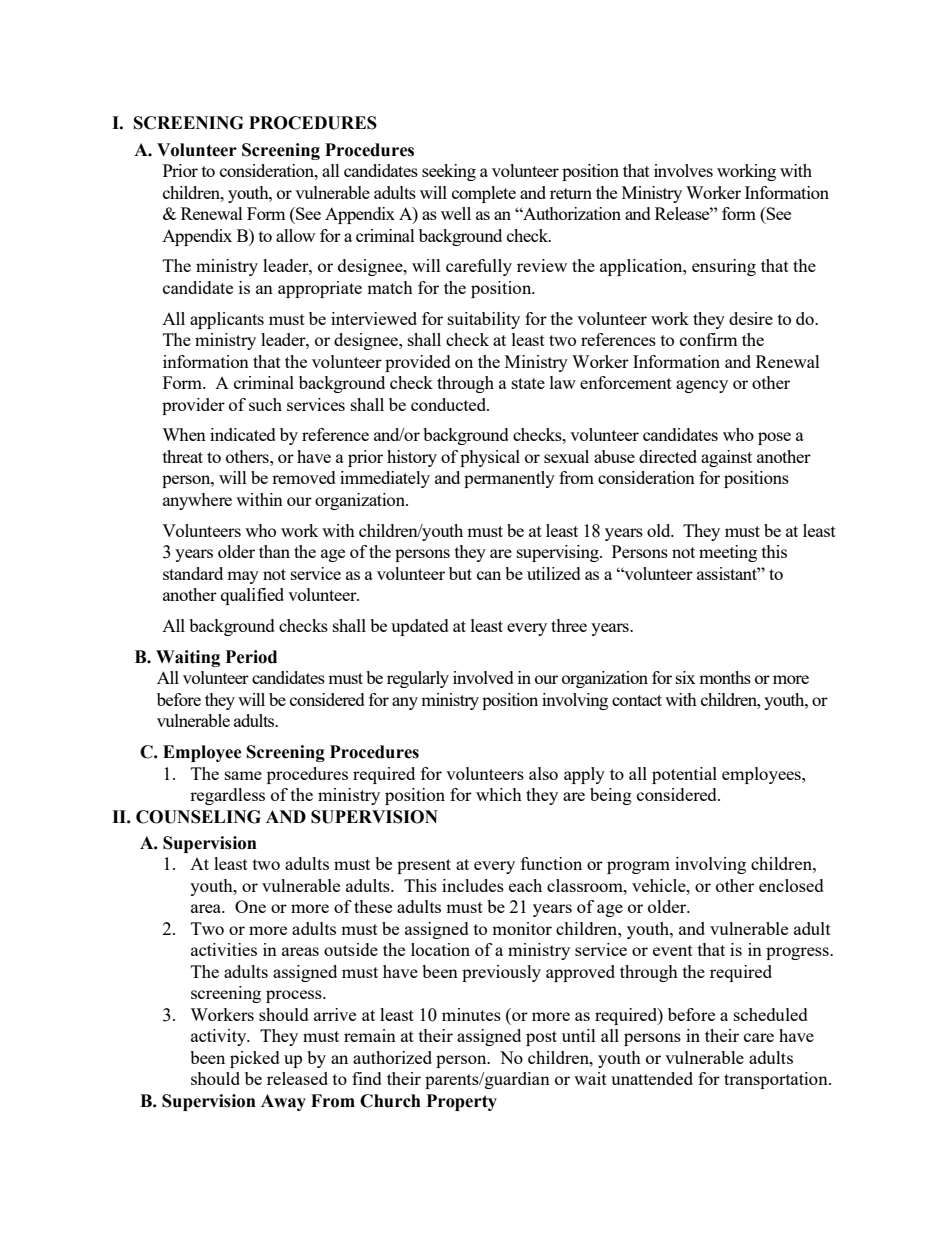  Describe the element at coordinates (683, 170) in the page. I see `involves` at that location.
